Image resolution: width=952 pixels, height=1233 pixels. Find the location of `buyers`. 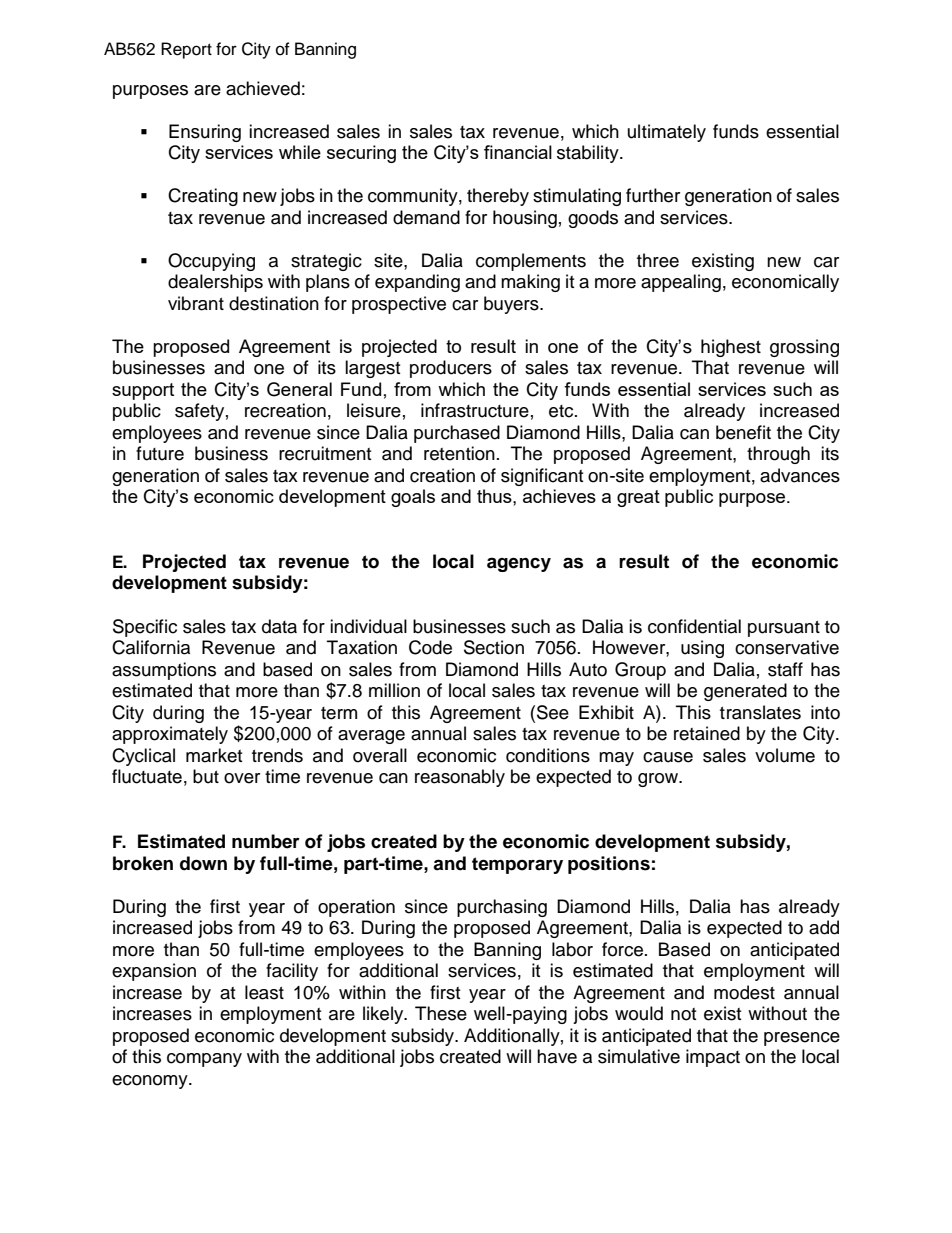

buyers is located at coordinates (512, 305).
